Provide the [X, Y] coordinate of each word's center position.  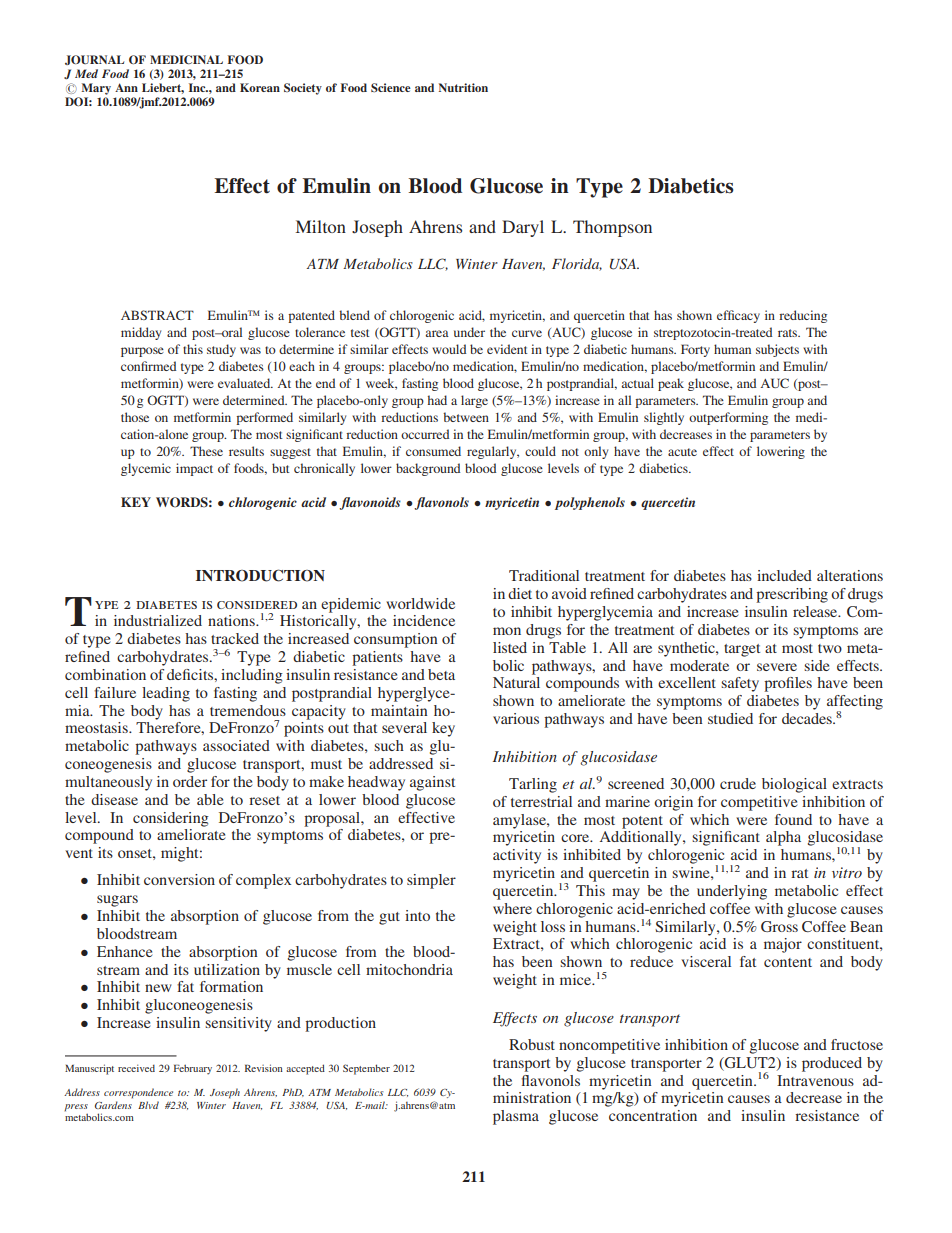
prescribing [792, 595]
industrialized [158, 620]
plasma [516, 1117]
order [190, 781]
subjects [777, 350]
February [193, 1069]
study [221, 350]
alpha [783, 838]
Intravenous [815, 1080]
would [449, 349]
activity [517, 856]
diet [520, 593]
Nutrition [463, 87]
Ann [126, 87]
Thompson [612, 228]
